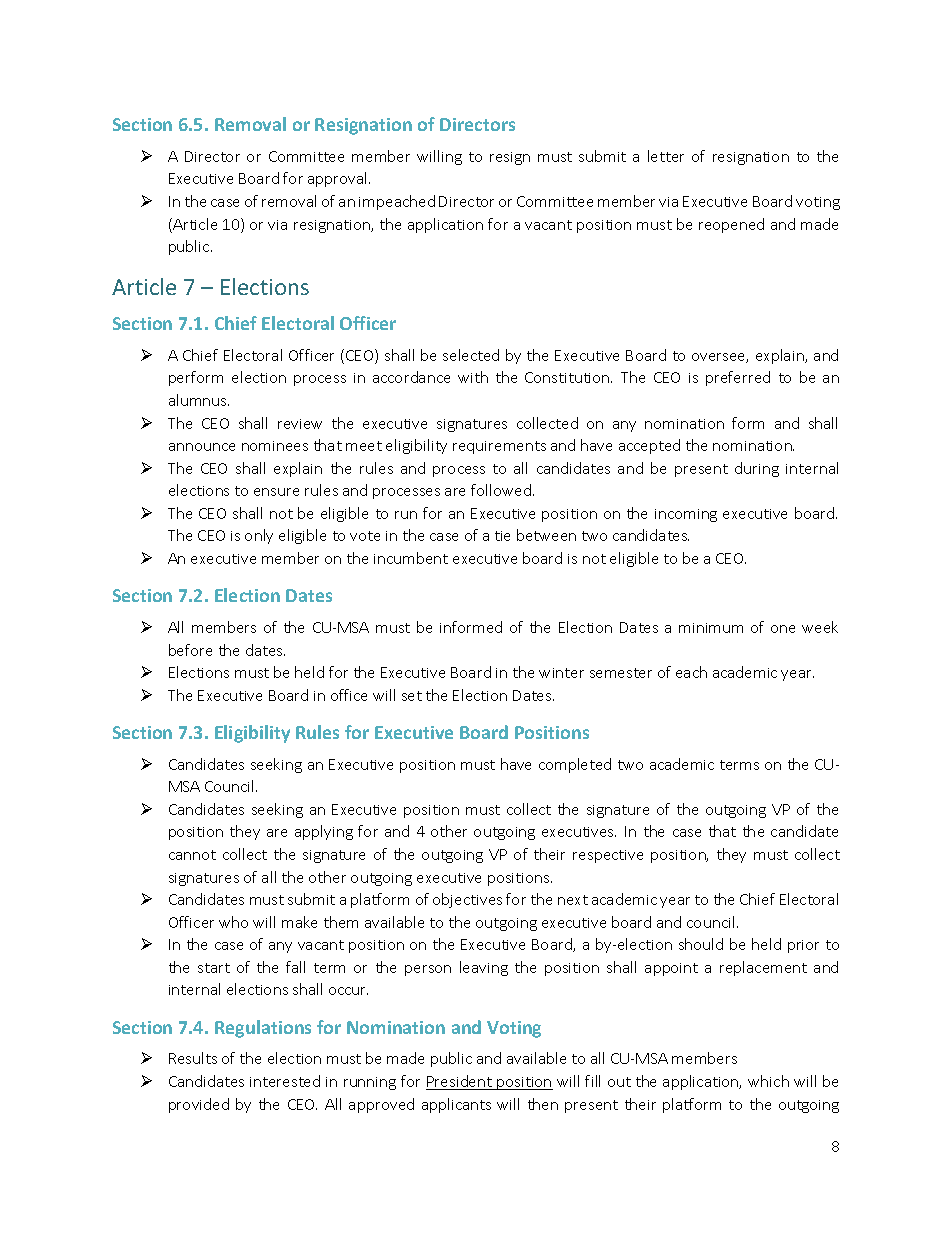 Image resolution: width=952 pixels, height=1233 pixels. I want to click on completed, so click(575, 765).
